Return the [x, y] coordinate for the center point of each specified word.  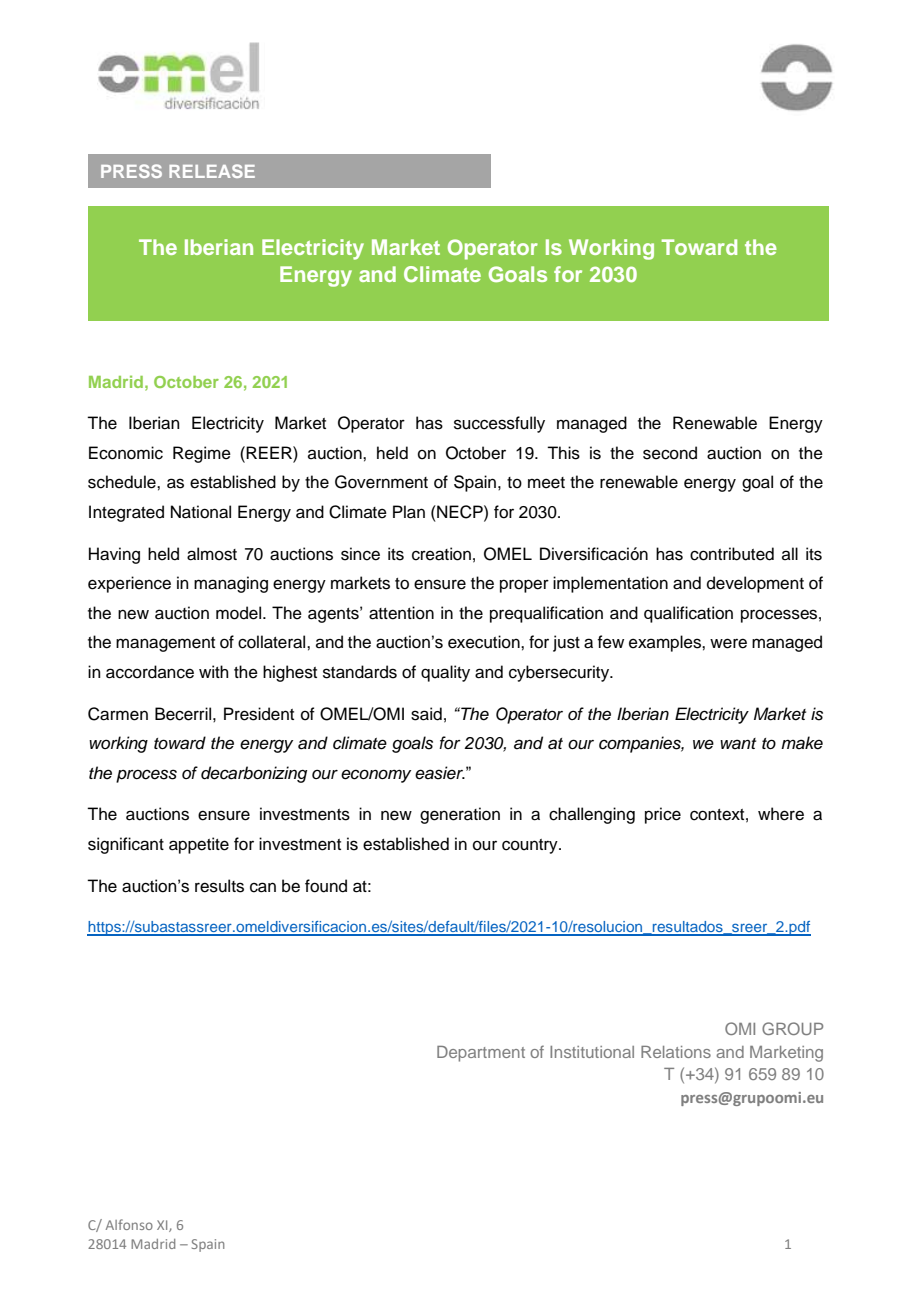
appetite [199, 845]
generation [460, 815]
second [670, 453]
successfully [499, 424]
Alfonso [129, 1224]
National [201, 512]
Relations [676, 1052]
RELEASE [212, 171]
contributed [732, 554]
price [663, 815]
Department [481, 1054]
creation [441, 554]
